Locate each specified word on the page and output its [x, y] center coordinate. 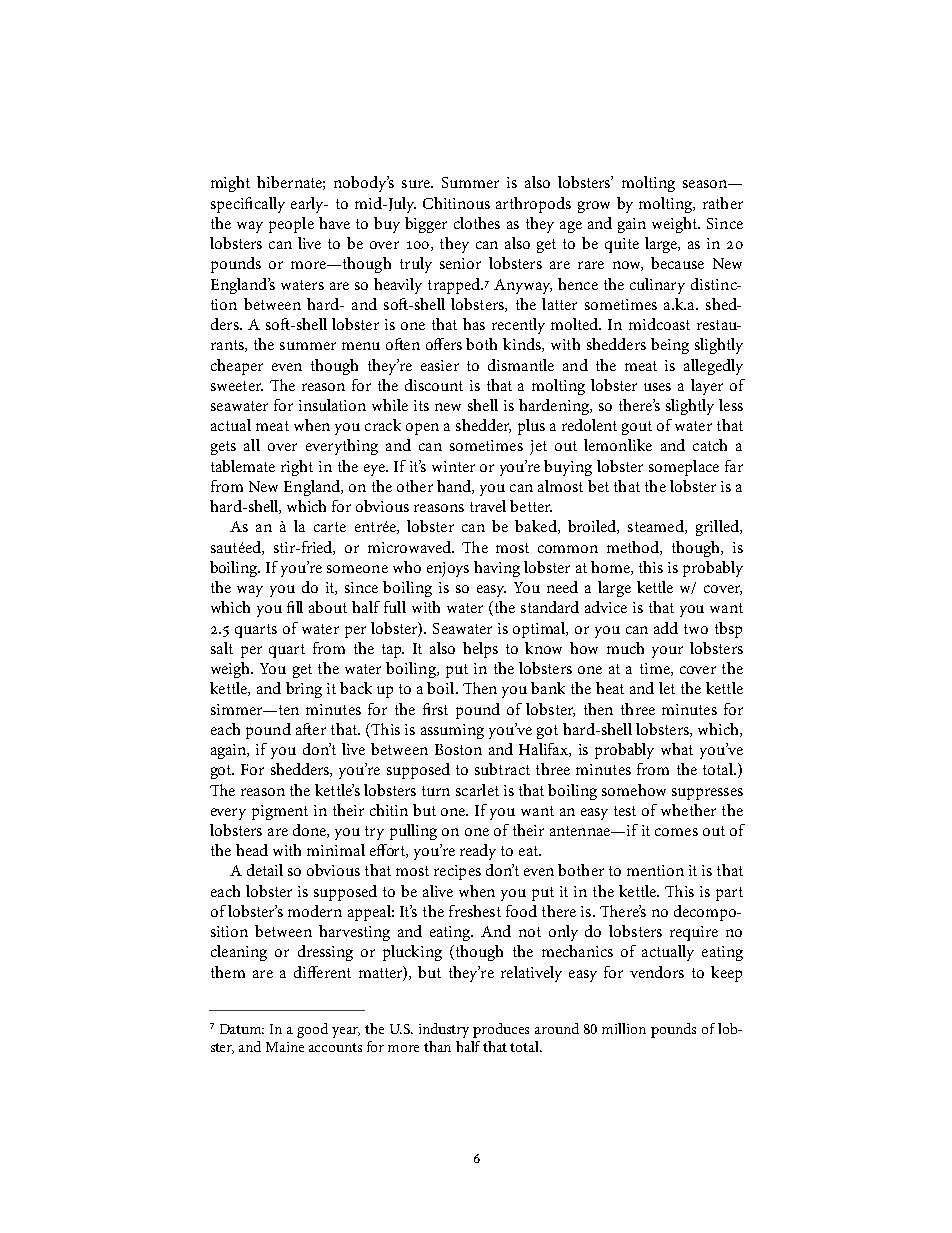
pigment [280, 812]
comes [676, 832]
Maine [285, 1047]
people [291, 225]
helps [480, 650]
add [666, 628]
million [624, 1028]
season [706, 184]
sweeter [237, 386]
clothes [477, 223]
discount [434, 385]
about [328, 607]
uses [657, 387]
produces [501, 1030]
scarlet [477, 790]
